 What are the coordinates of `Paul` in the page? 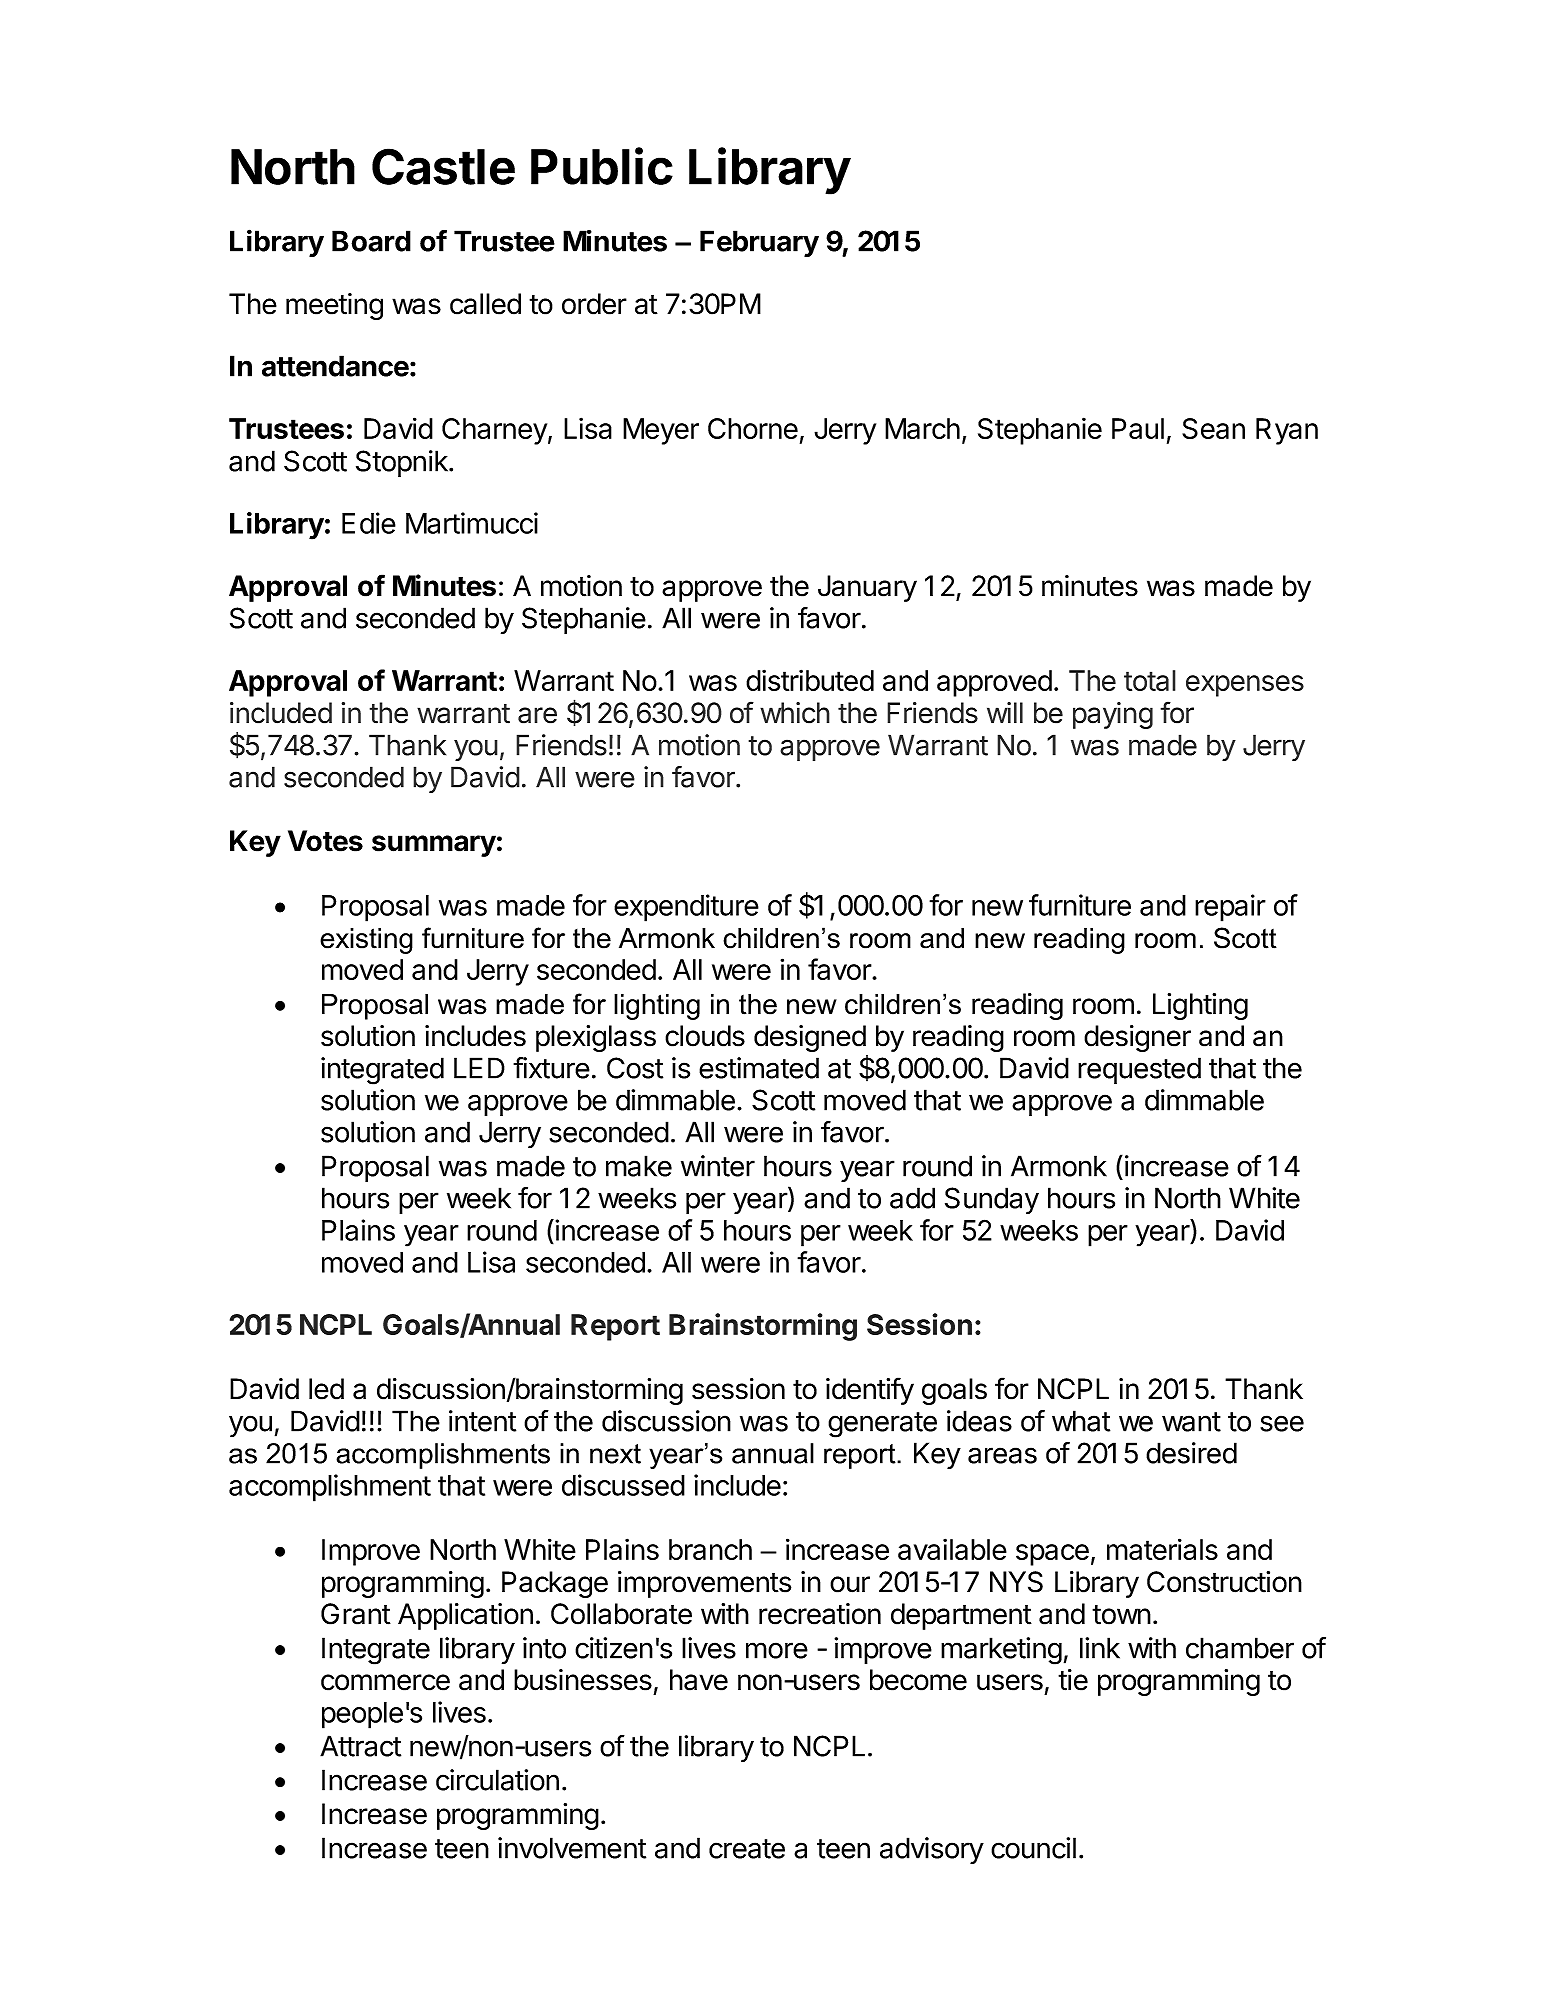 It's located at (1138, 428).
